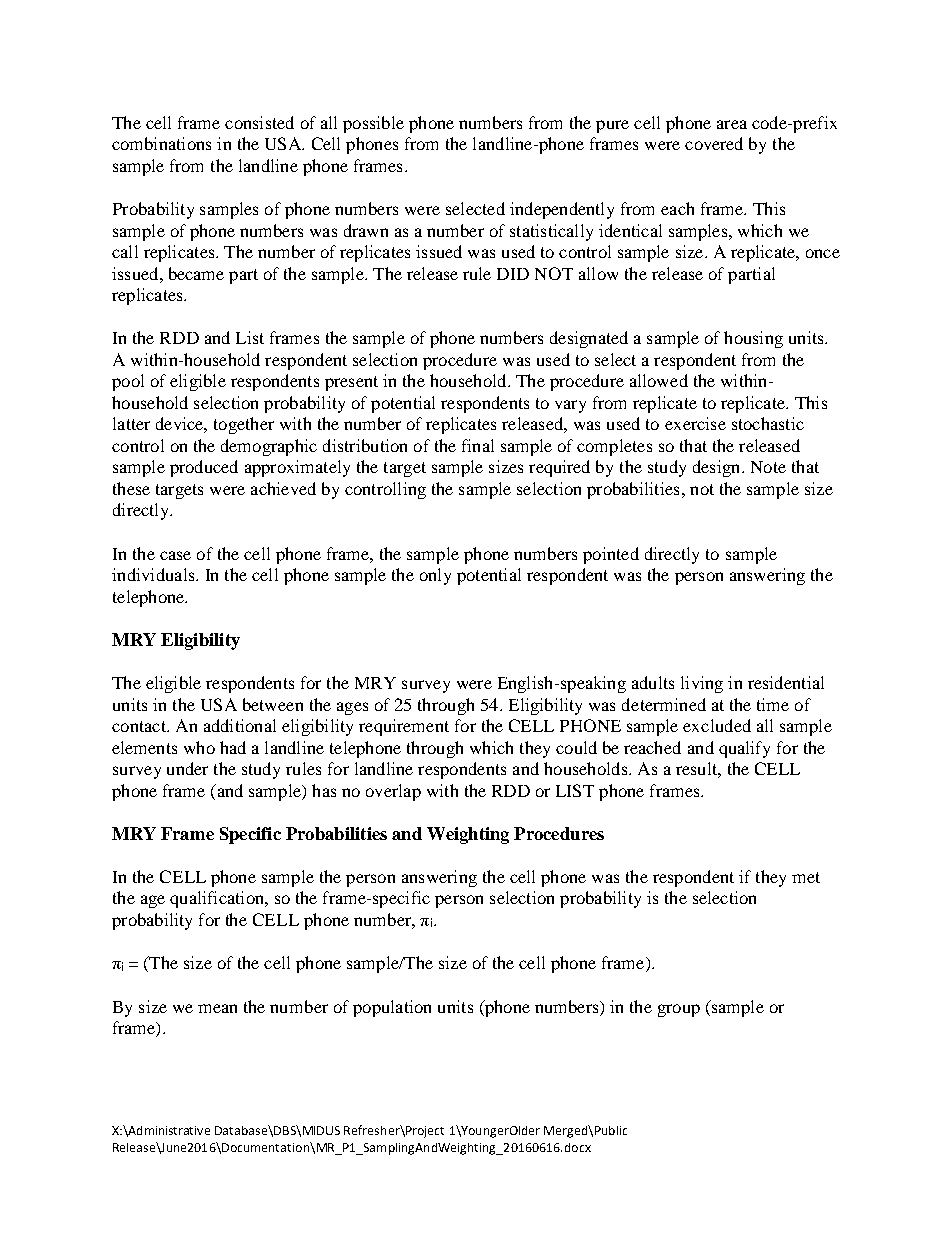 This screenshot has width=952, height=1233. Describe the element at coordinates (373, 124) in the screenshot. I see `possible` at that location.
